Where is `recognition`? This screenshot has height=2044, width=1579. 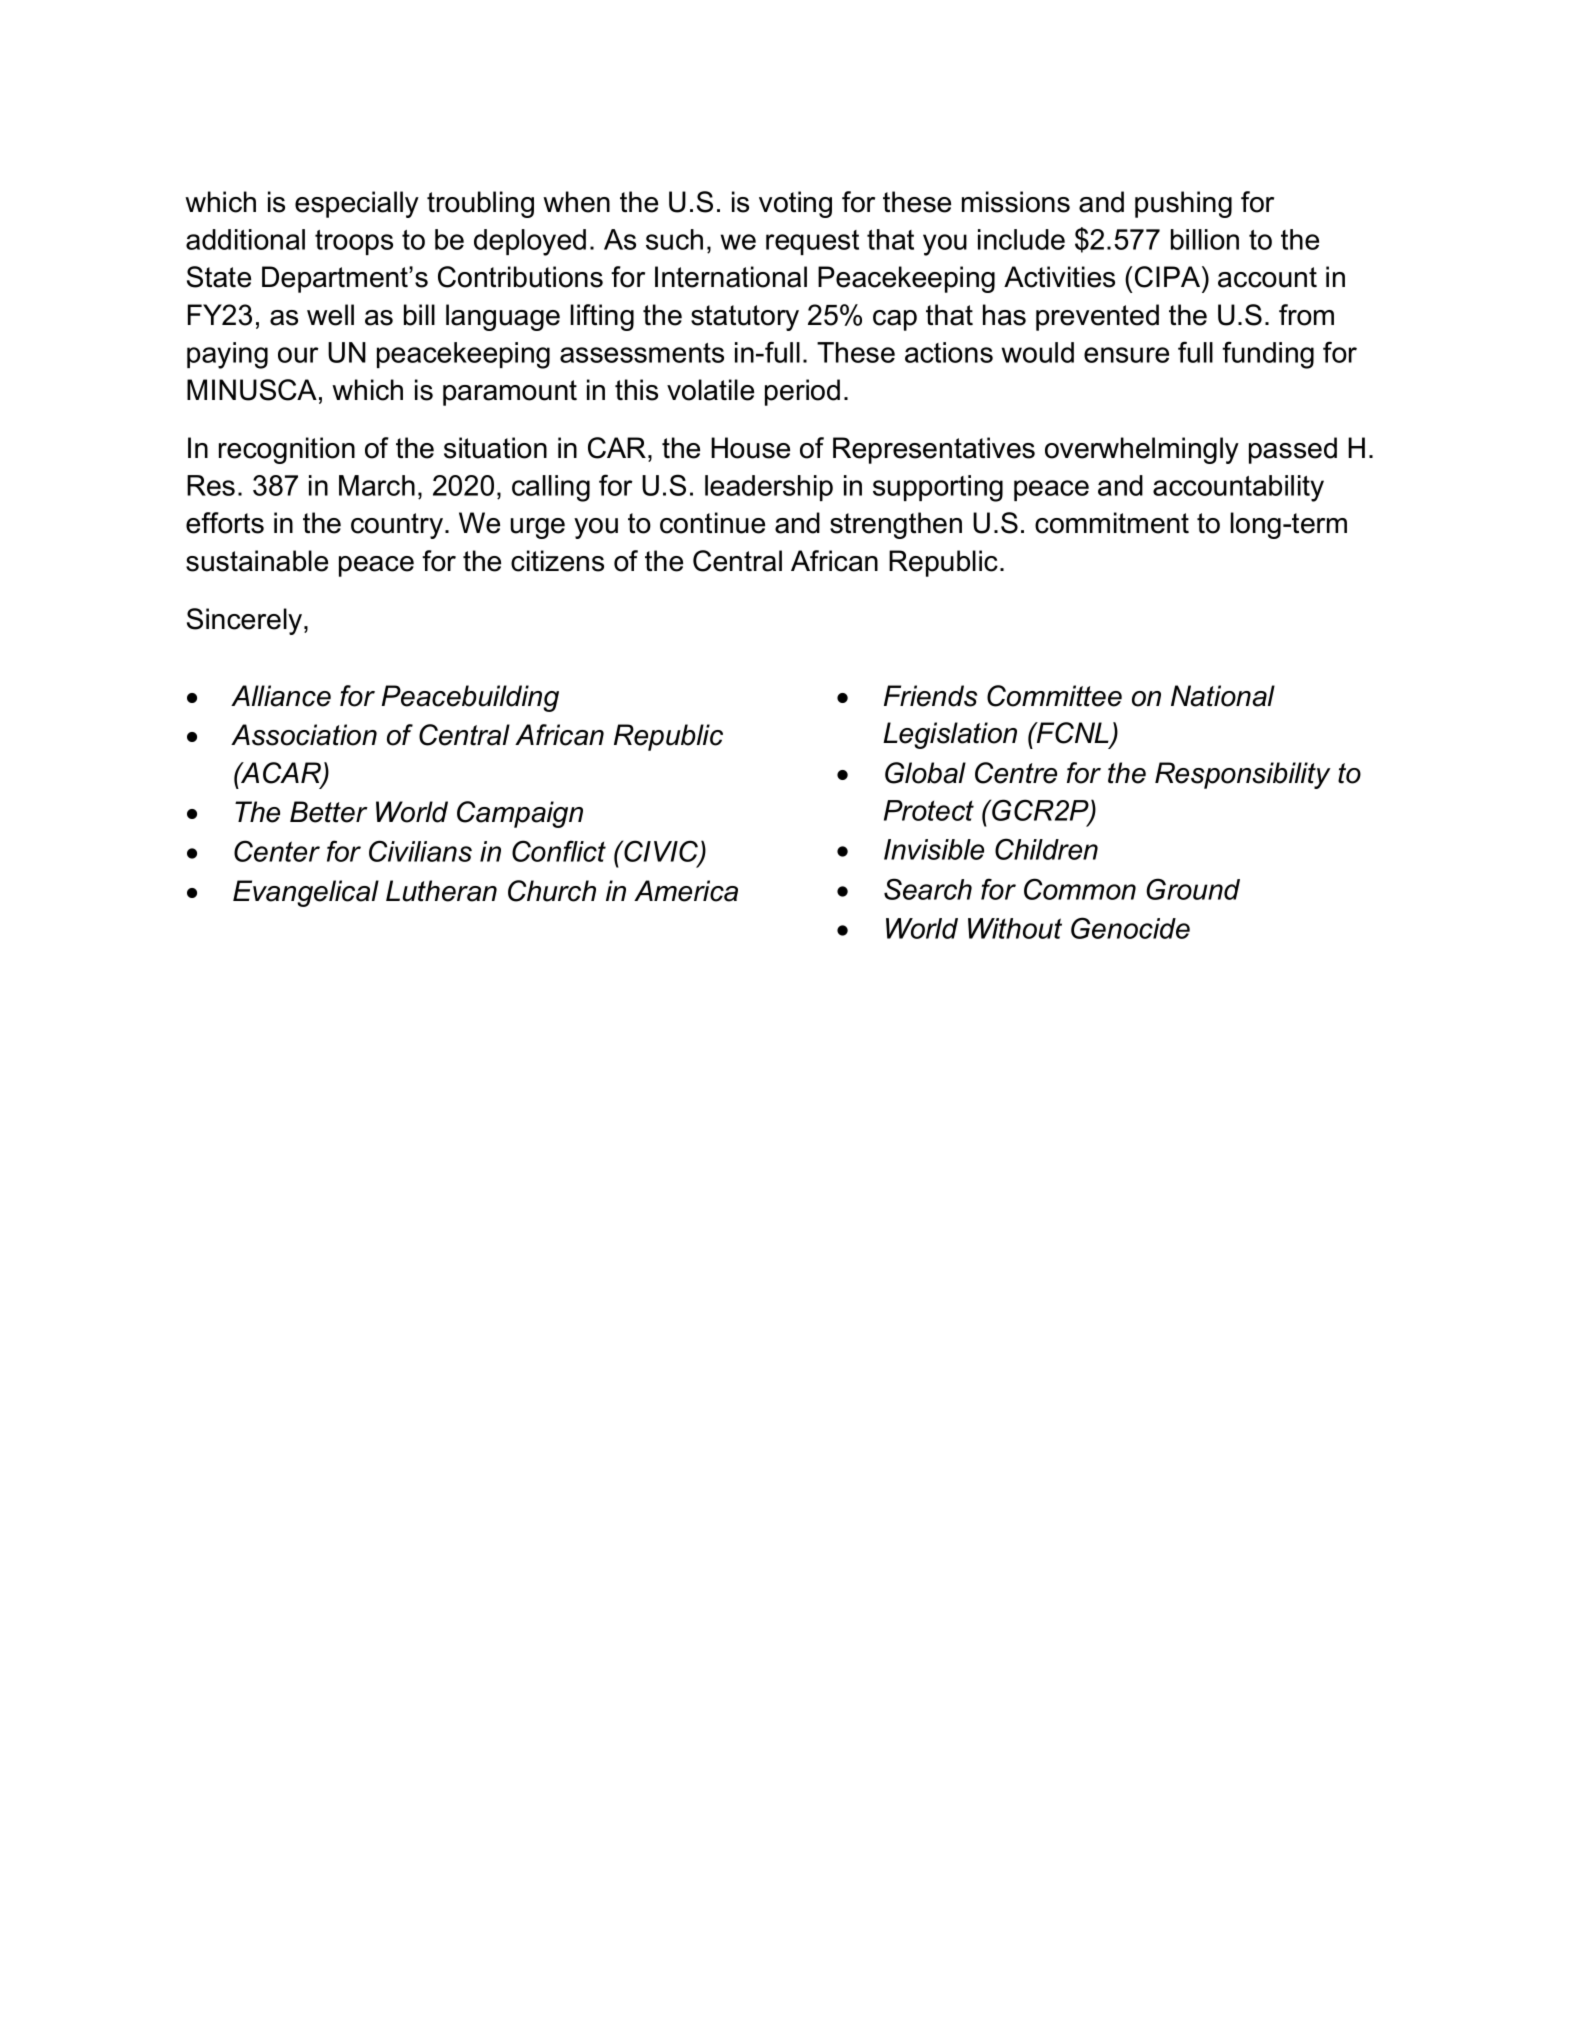 recognition is located at coordinates (287, 450).
